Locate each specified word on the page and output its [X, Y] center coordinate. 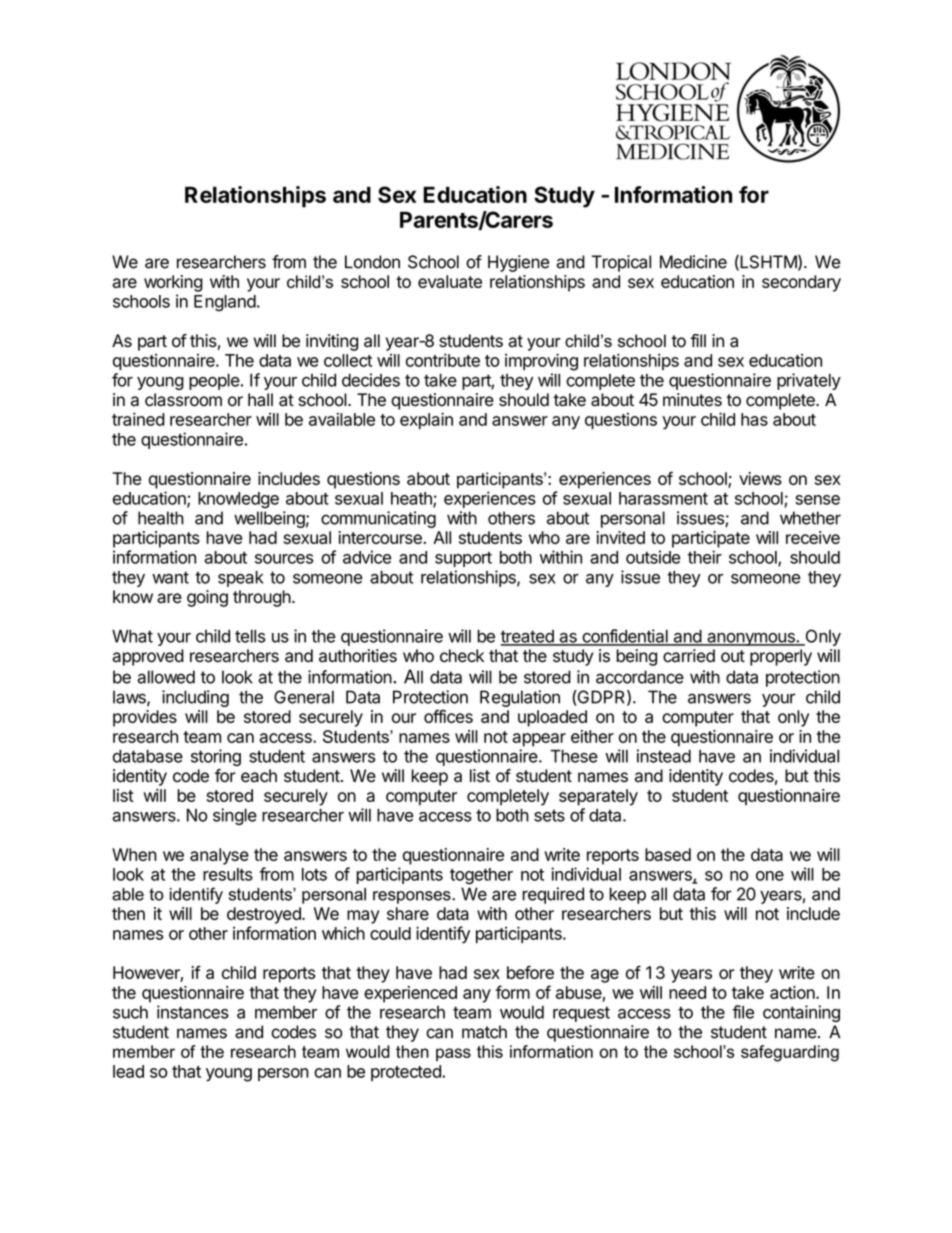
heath [412, 499]
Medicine [693, 262]
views [760, 478]
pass [453, 1054]
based [668, 854]
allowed [166, 677]
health [161, 518]
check [462, 656]
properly [781, 657]
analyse [219, 856]
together [481, 876]
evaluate [450, 281]
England [225, 303]
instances [193, 1012]
